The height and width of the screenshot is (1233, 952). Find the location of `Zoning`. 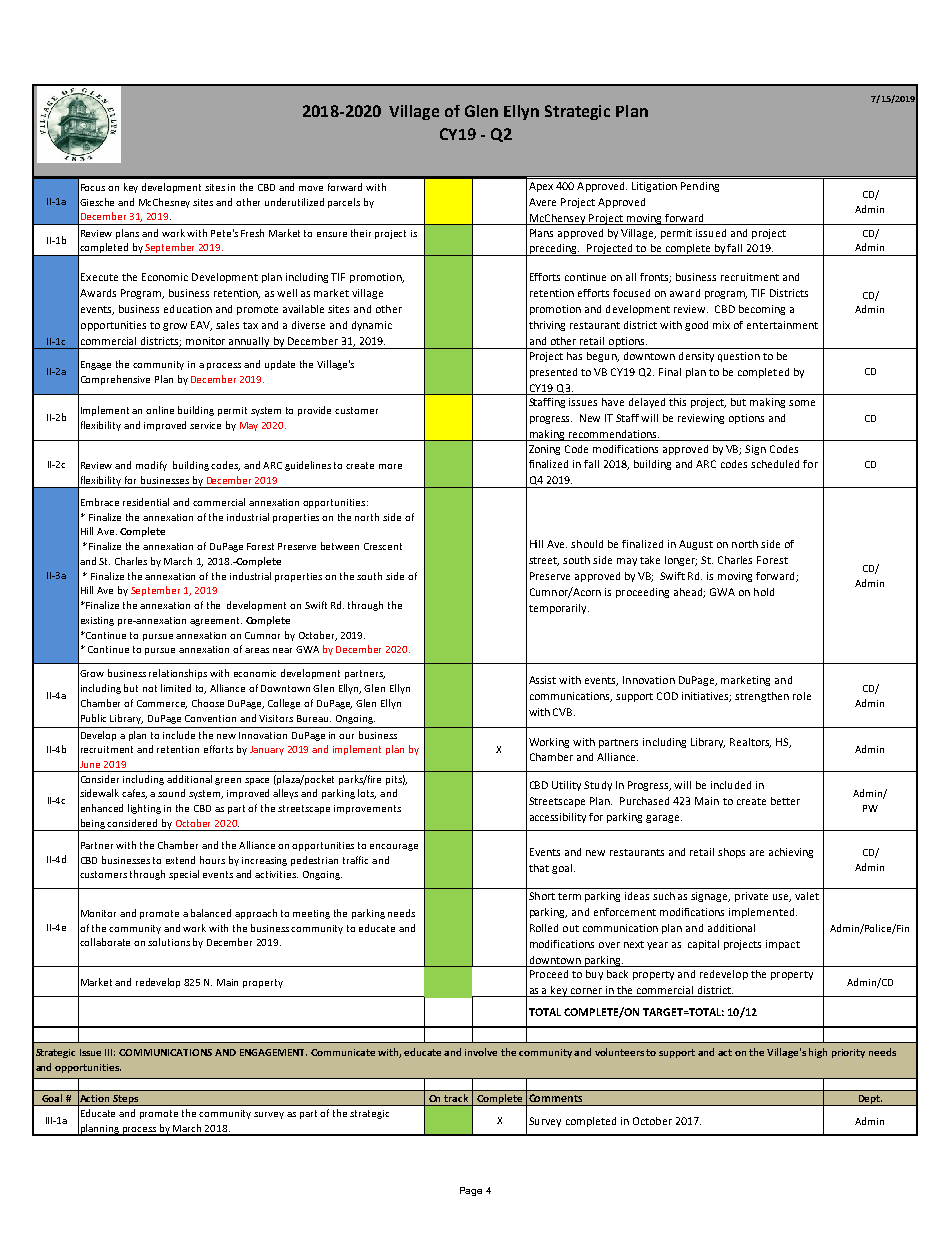

Zoning is located at coordinates (544, 450).
